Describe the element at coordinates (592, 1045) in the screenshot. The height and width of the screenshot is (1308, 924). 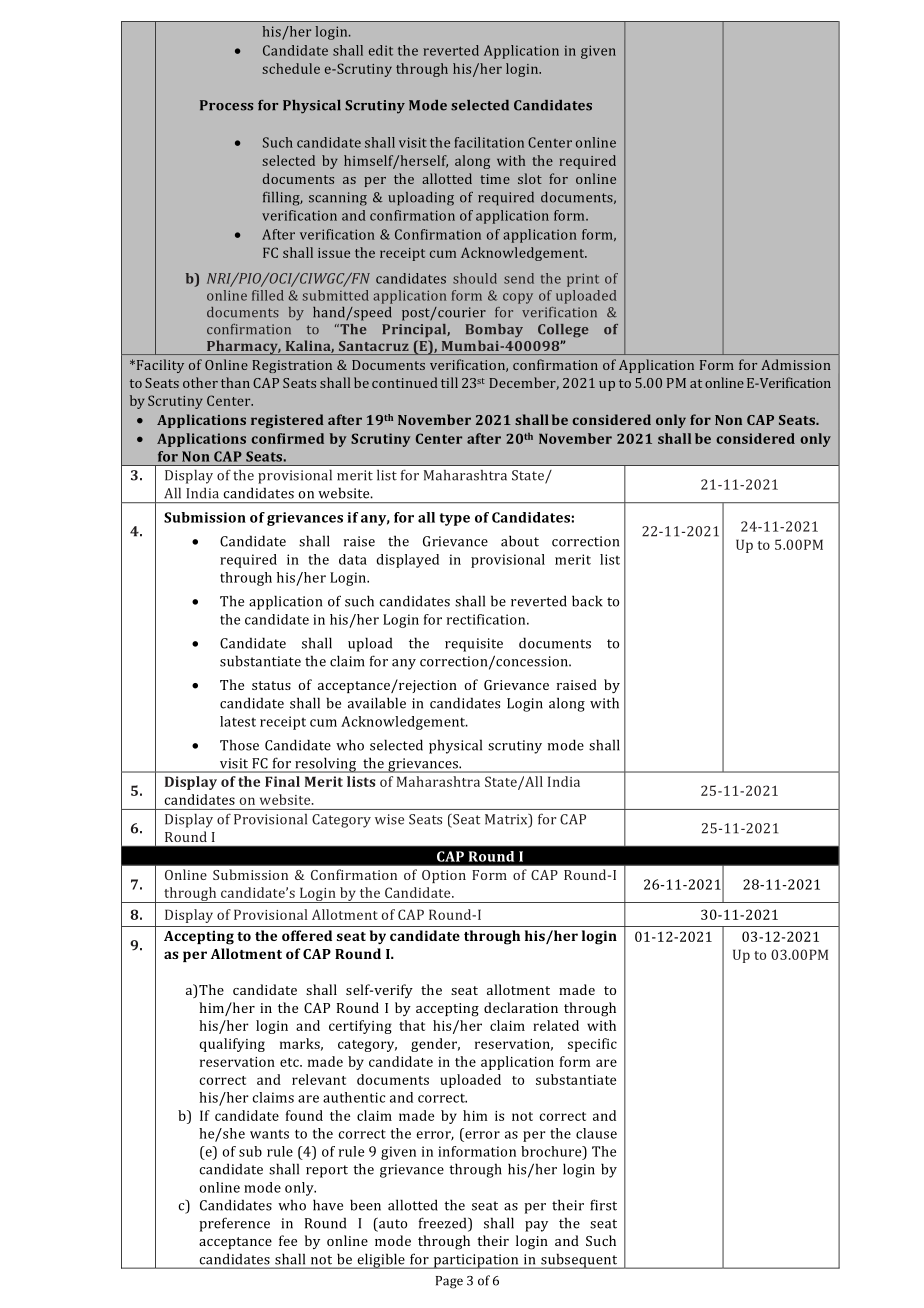
I see `specific` at that location.
